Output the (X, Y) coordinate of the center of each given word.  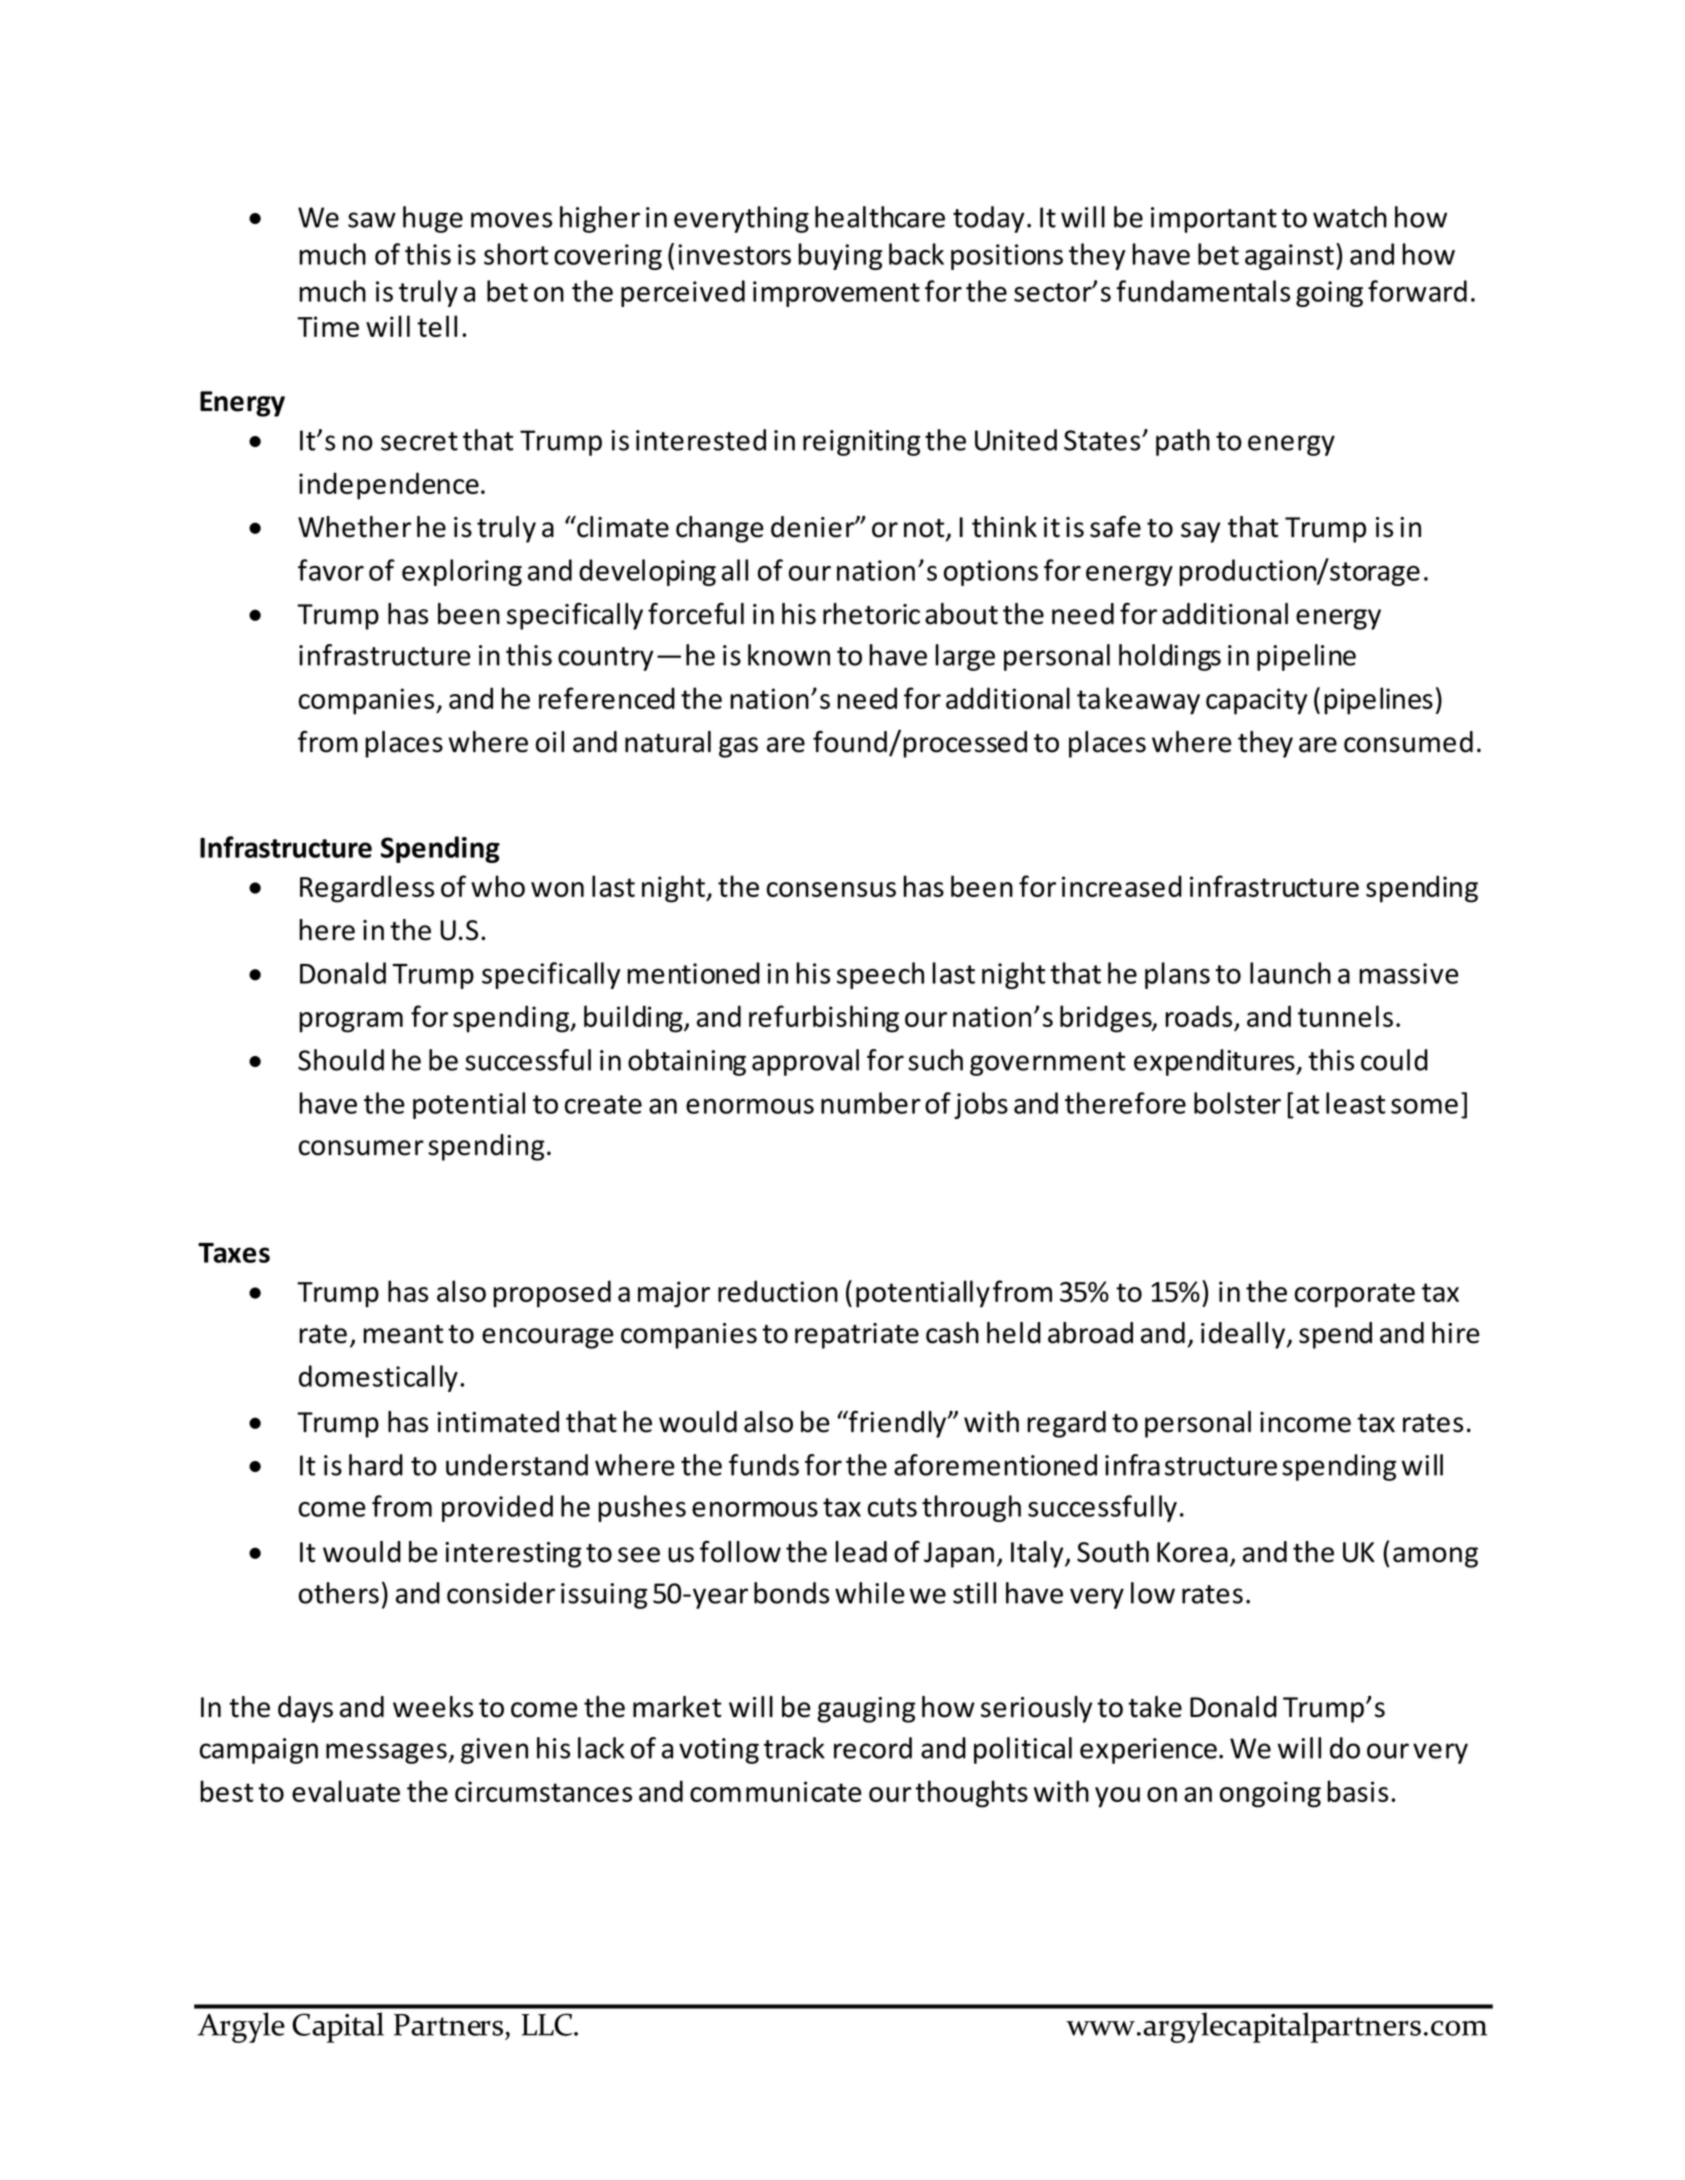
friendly (897, 1424)
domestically (378, 1378)
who (498, 886)
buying (840, 256)
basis (1357, 1791)
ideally (1244, 1335)
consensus (831, 889)
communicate (776, 1791)
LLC (548, 2024)
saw (372, 220)
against (1289, 257)
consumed (1408, 742)
